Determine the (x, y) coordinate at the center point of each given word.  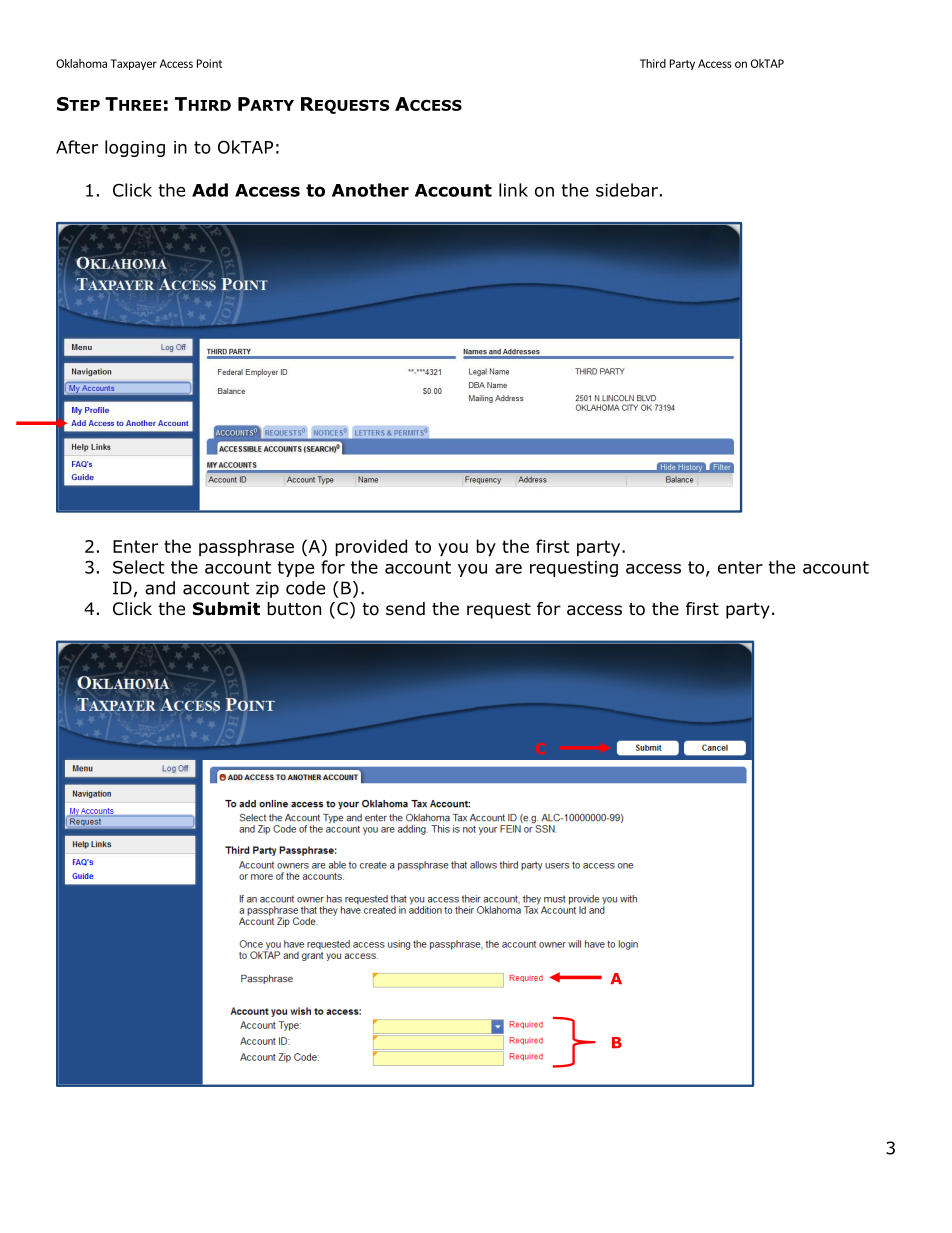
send (405, 609)
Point (209, 63)
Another (370, 190)
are (508, 569)
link (513, 190)
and (160, 588)
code (305, 588)
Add (210, 190)
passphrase (246, 548)
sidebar (627, 190)
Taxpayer (134, 64)
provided (371, 548)
